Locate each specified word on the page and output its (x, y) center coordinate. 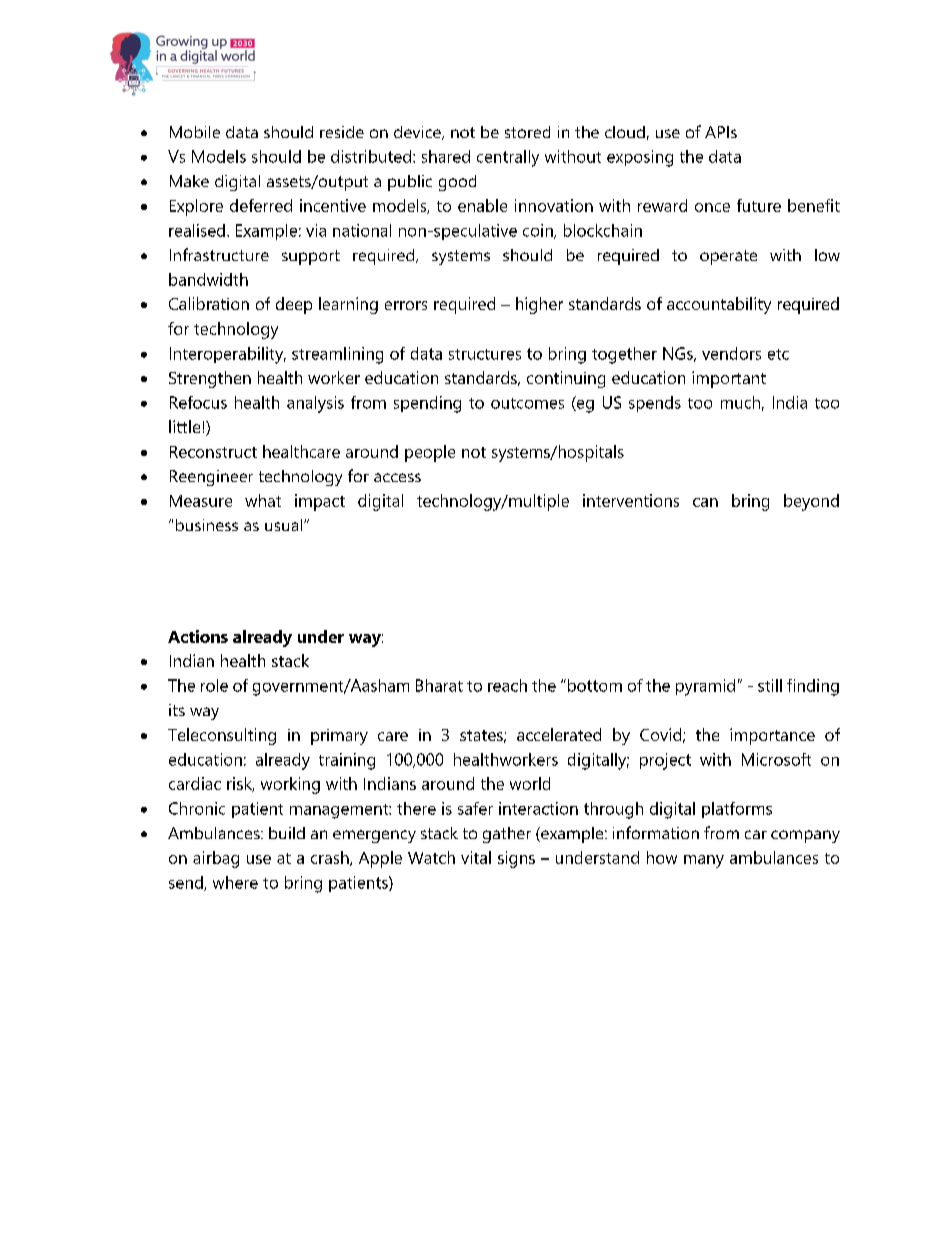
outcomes (527, 403)
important (729, 379)
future (759, 205)
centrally (508, 158)
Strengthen (210, 379)
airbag (216, 859)
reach (507, 685)
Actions (198, 636)
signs (516, 859)
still (770, 685)
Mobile (195, 132)
